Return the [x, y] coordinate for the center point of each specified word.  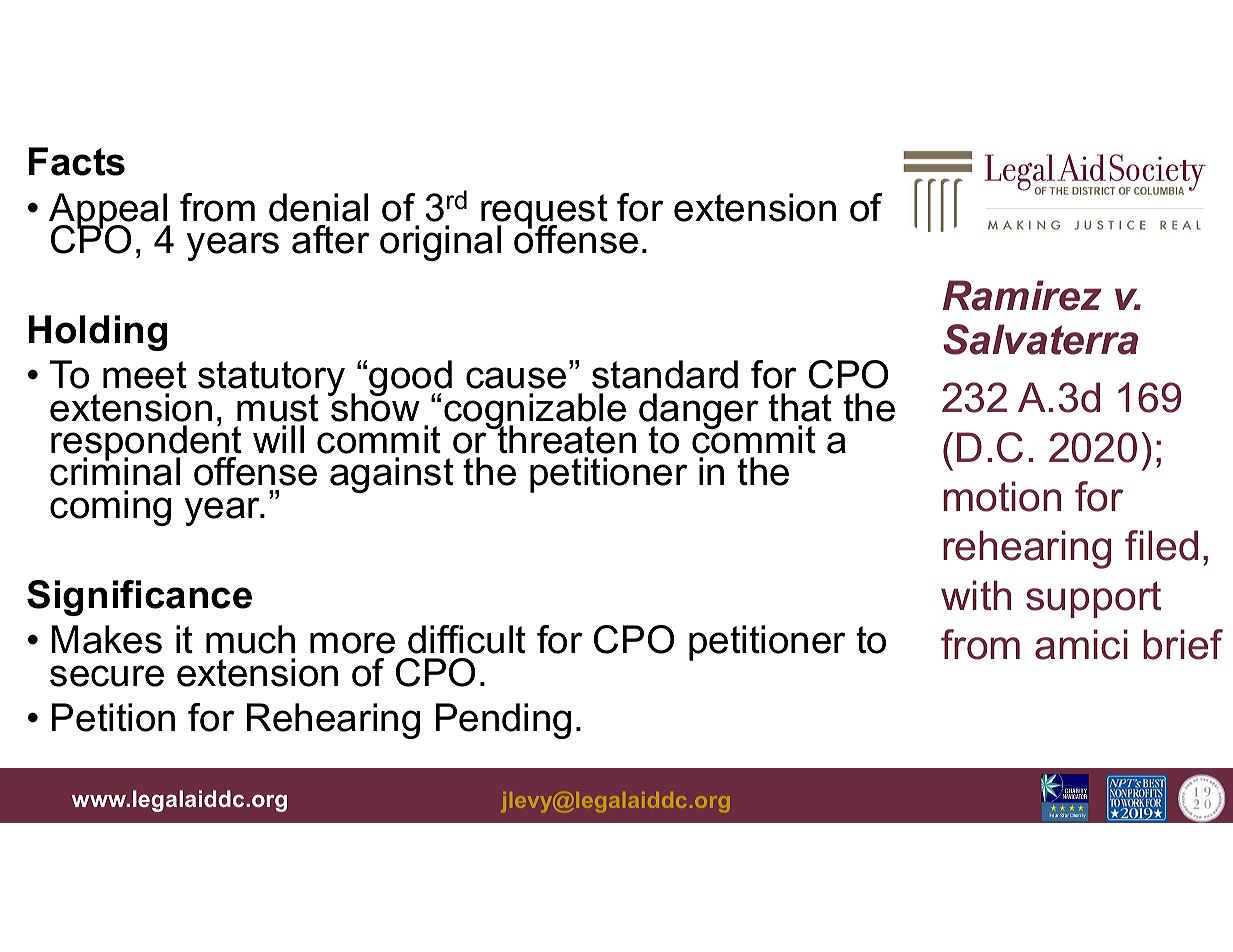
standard [665, 374]
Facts [77, 161]
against [392, 475]
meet [145, 375]
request [544, 212]
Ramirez [1022, 295]
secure [107, 676]
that [800, 407]
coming [110, 508]
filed [1161, 545]
